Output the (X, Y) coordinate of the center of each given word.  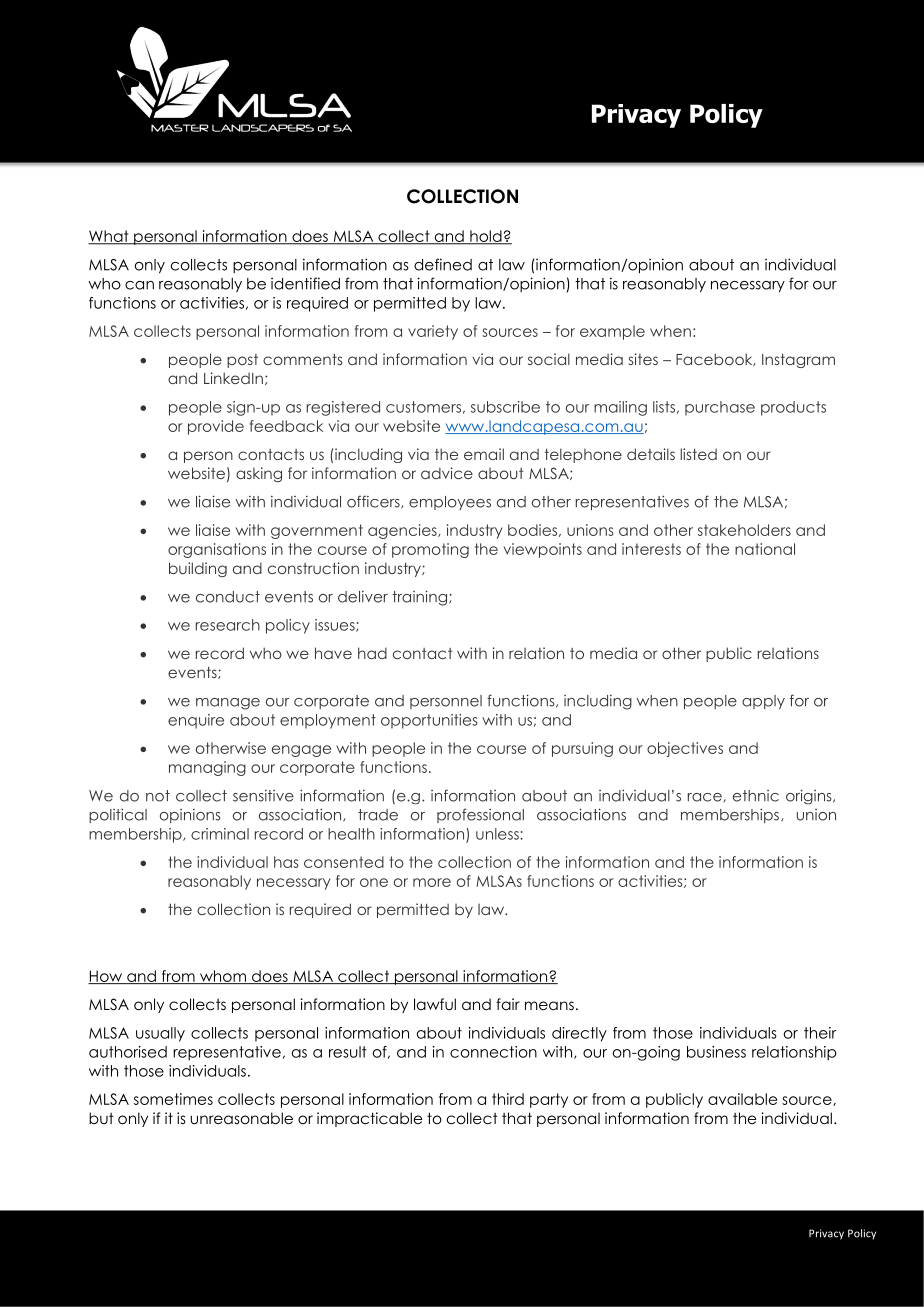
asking (259, 474)
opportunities (429, 721)
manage (228, 704)
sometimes (173, 1099)
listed (699, 454)
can (139, 285)
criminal (220, 834)
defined (443, 264)
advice (447, 473)
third (508, 1099)
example (612, 332)
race (705, 797)
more (432, 882)
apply (763, 702)
